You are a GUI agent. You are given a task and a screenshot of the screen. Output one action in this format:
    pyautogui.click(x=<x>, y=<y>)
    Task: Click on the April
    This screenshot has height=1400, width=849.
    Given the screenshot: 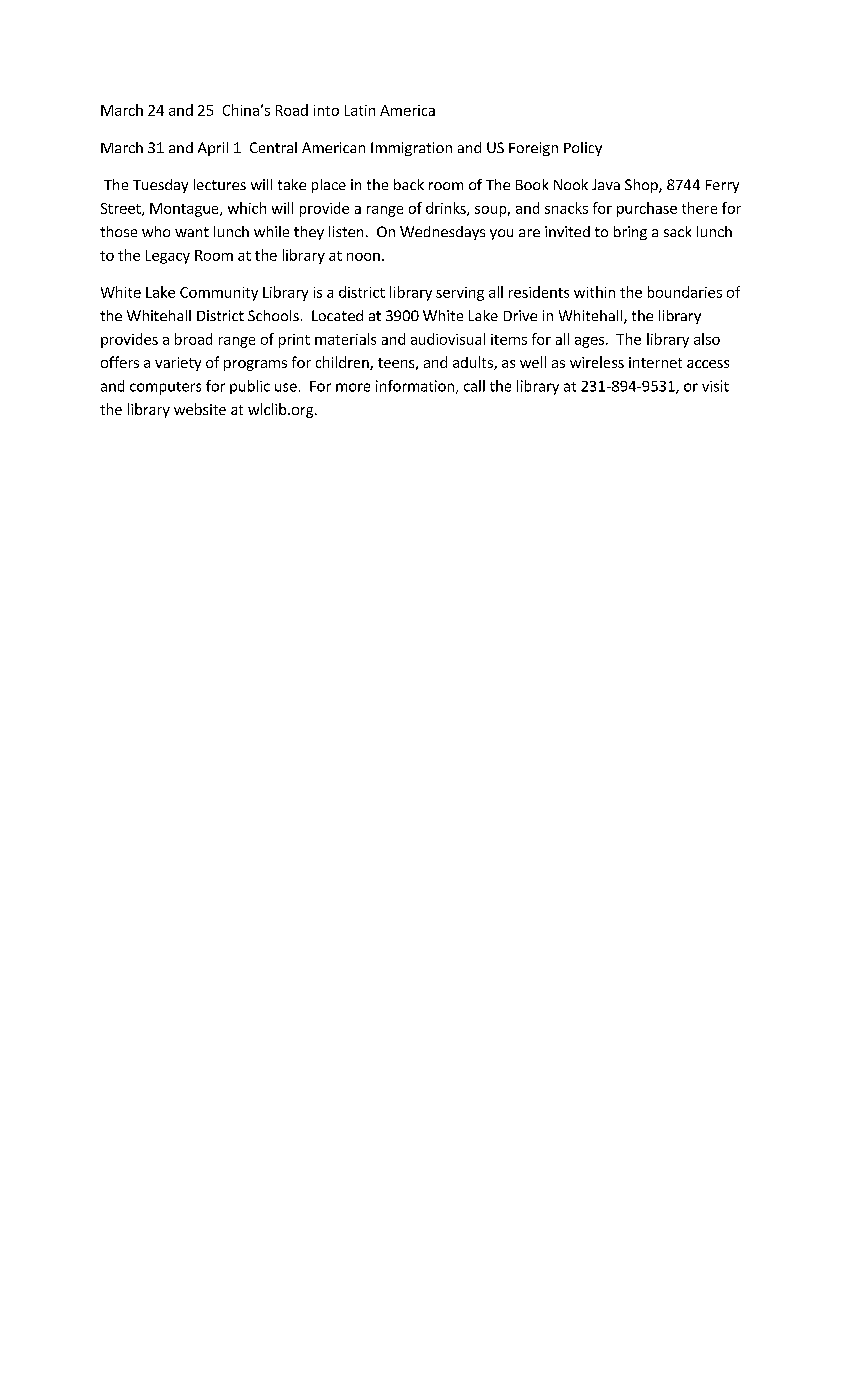 What is the action you would take?
    pyautogui.click(x=213, y=149)
